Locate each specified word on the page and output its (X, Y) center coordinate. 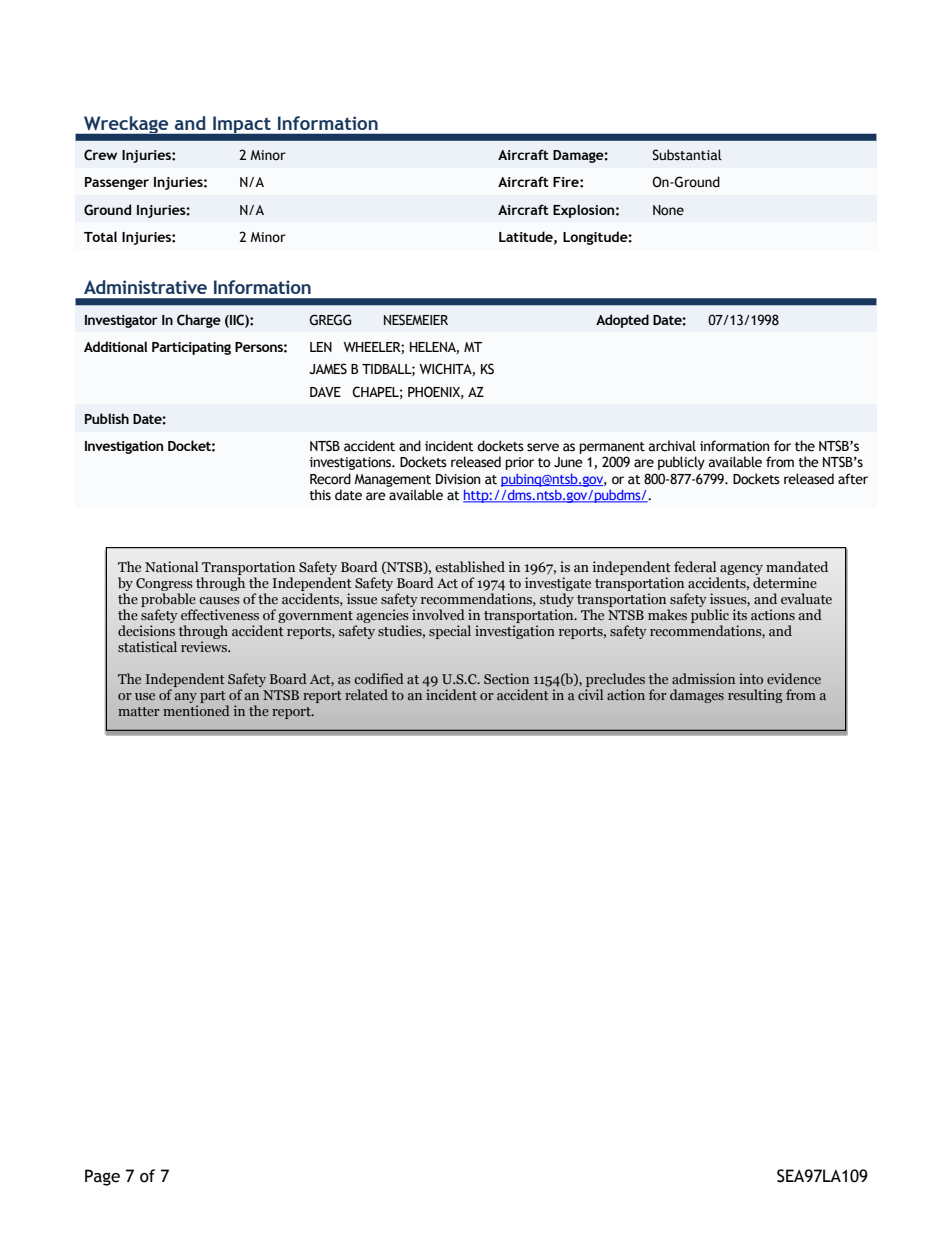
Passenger (117, 183)
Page (102, 1177)
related (366, 694)
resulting (755, 696)
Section (506, 678)
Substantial (687, 155)
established (470, 567)
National (171, 567)
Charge (199, 321)
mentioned (196, 709)
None (668, 210)
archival (672, 446)
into (751, 678)
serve (543, 447)
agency (740, 571)
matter (139, 711)
